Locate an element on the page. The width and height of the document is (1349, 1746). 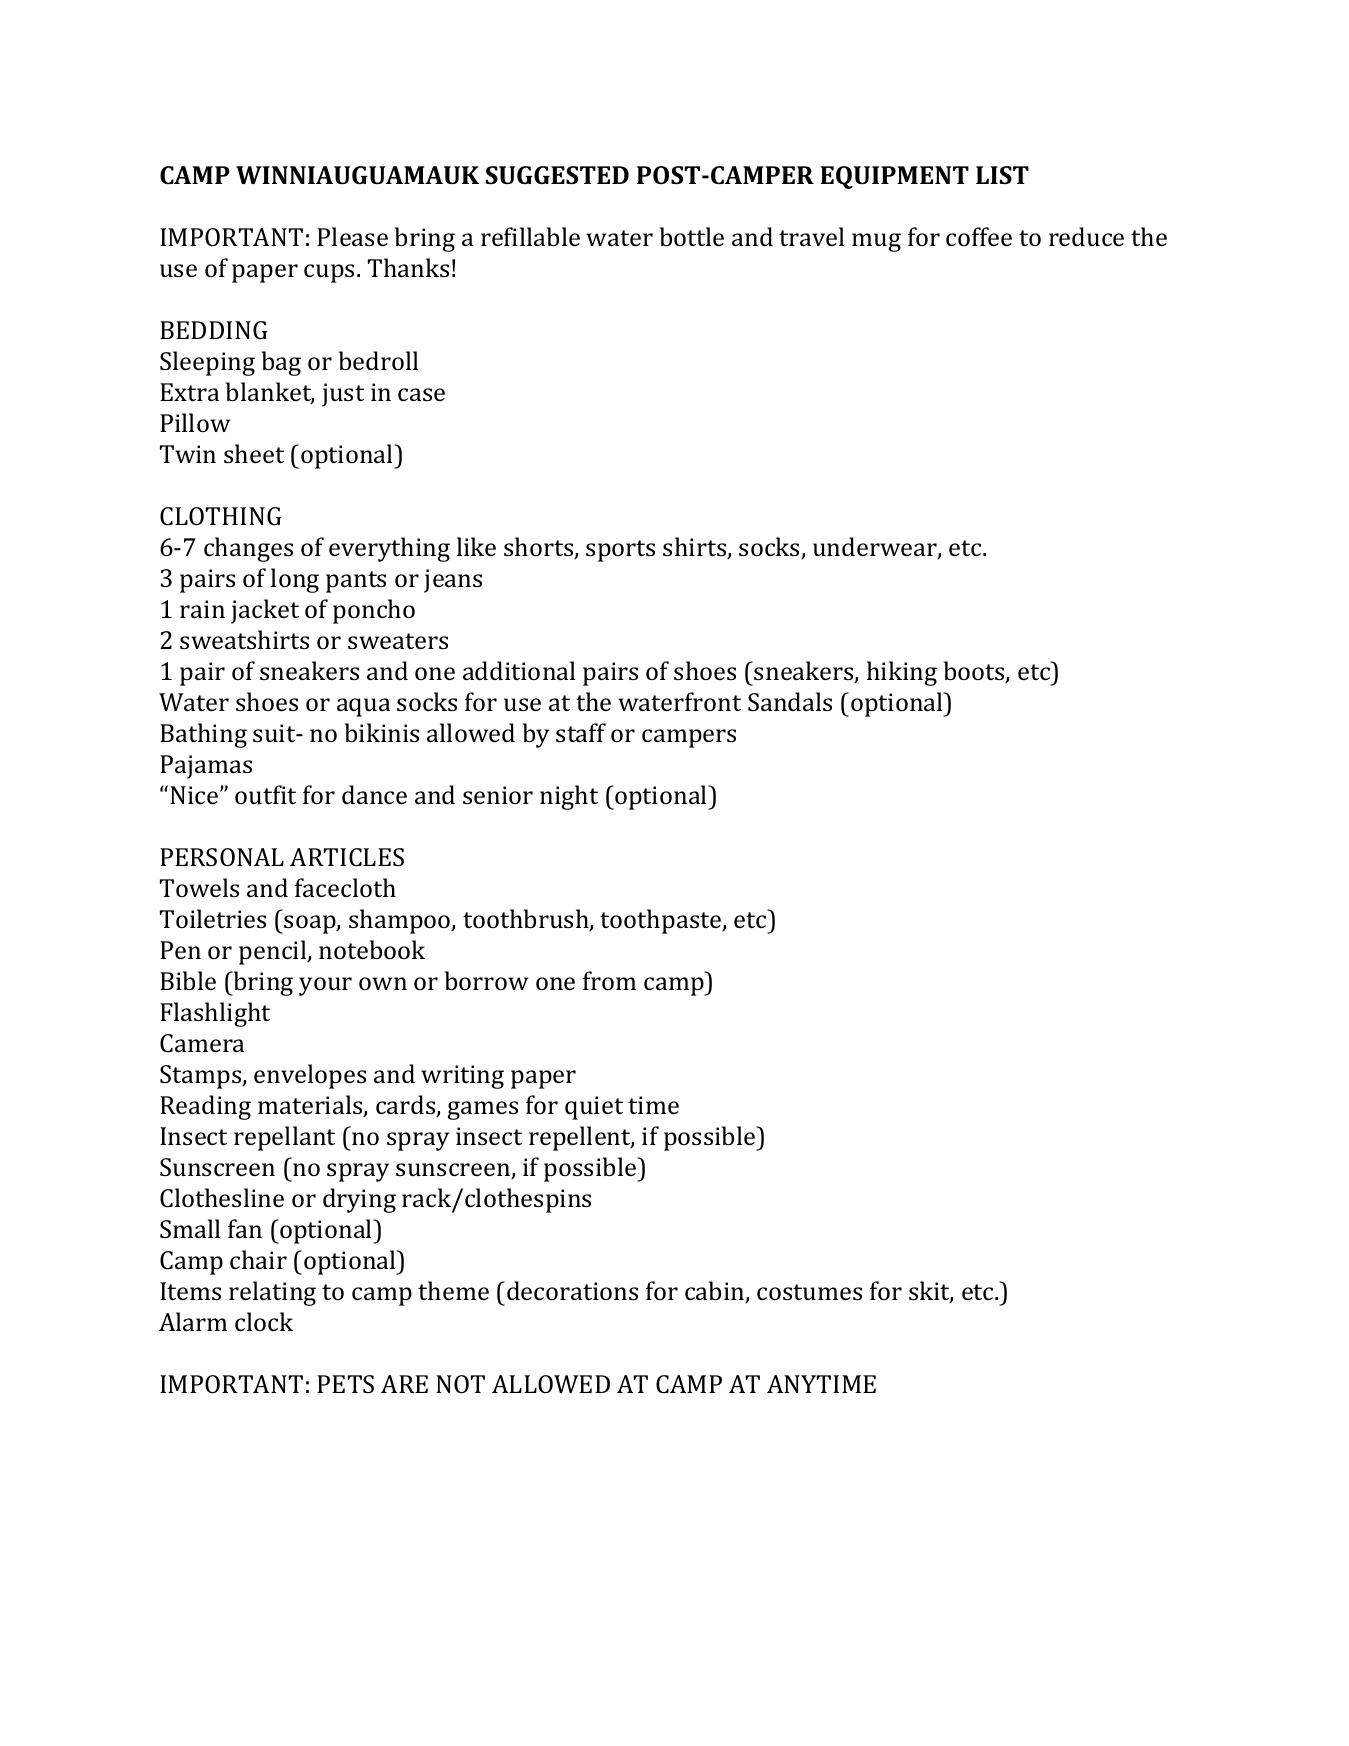
decorations is located at coordinates (572, 1290).
